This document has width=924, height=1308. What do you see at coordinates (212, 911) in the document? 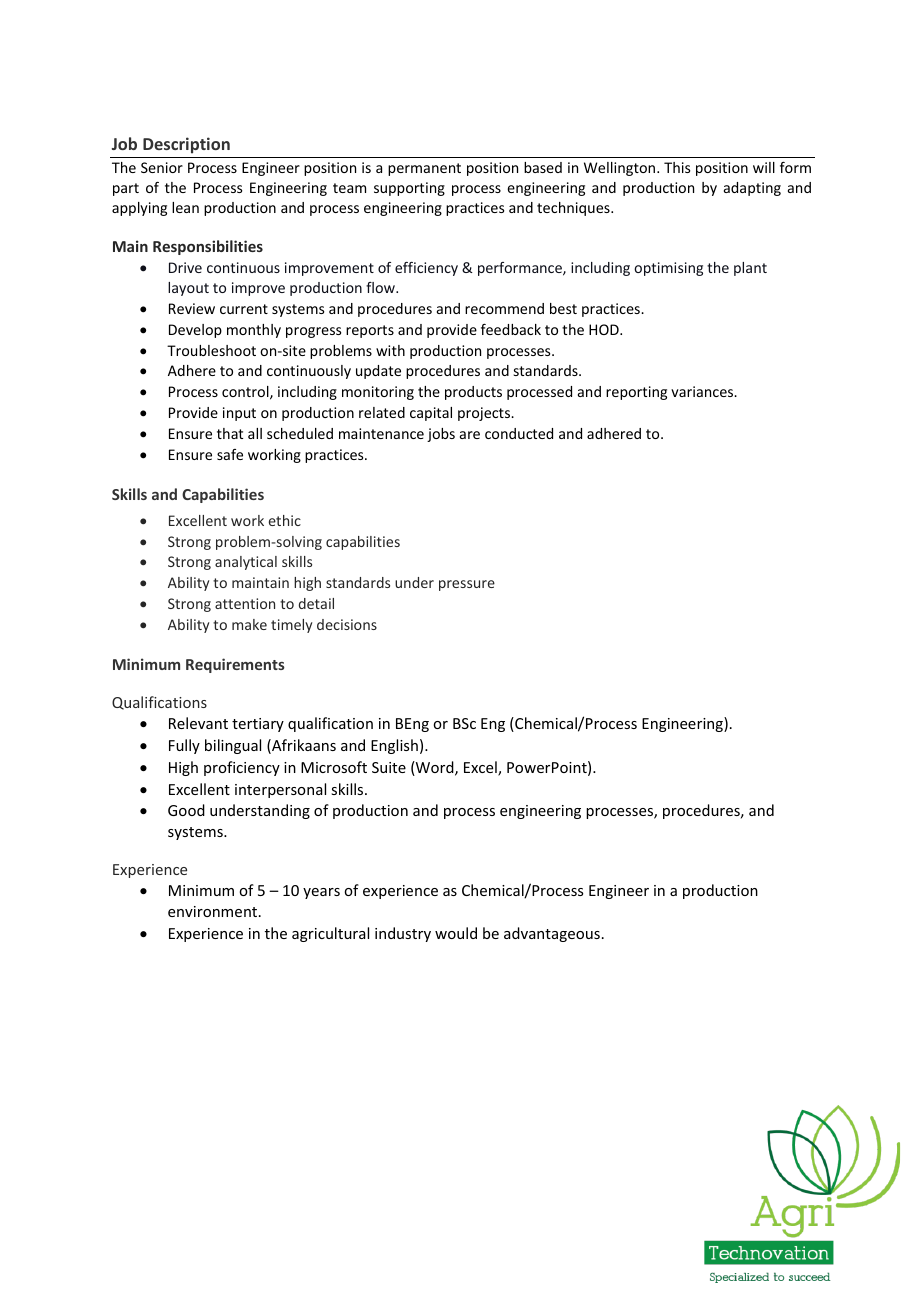
I see `environment` at bounding box center [212, 911].
